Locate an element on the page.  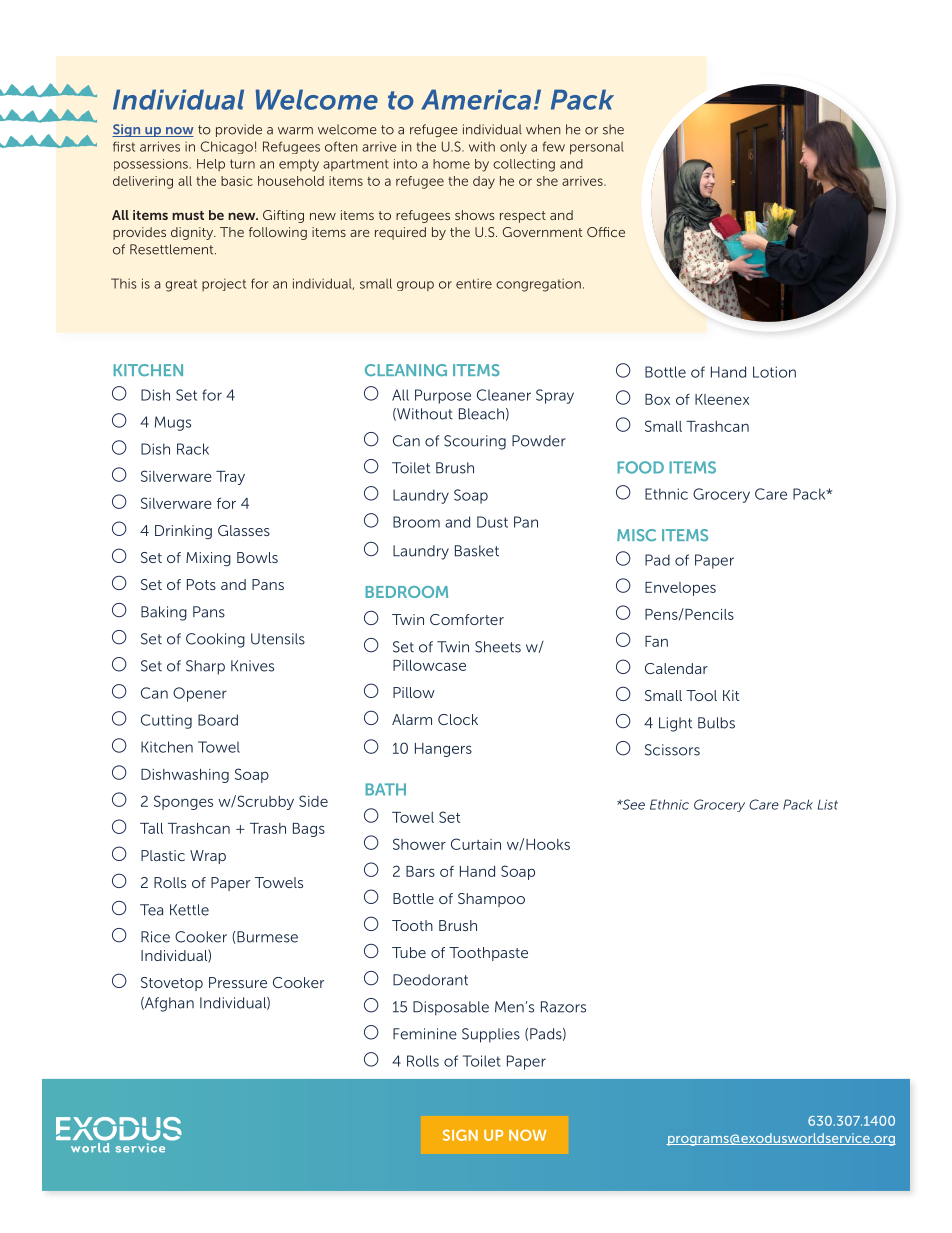
America is located at coordinates (476, 99).
